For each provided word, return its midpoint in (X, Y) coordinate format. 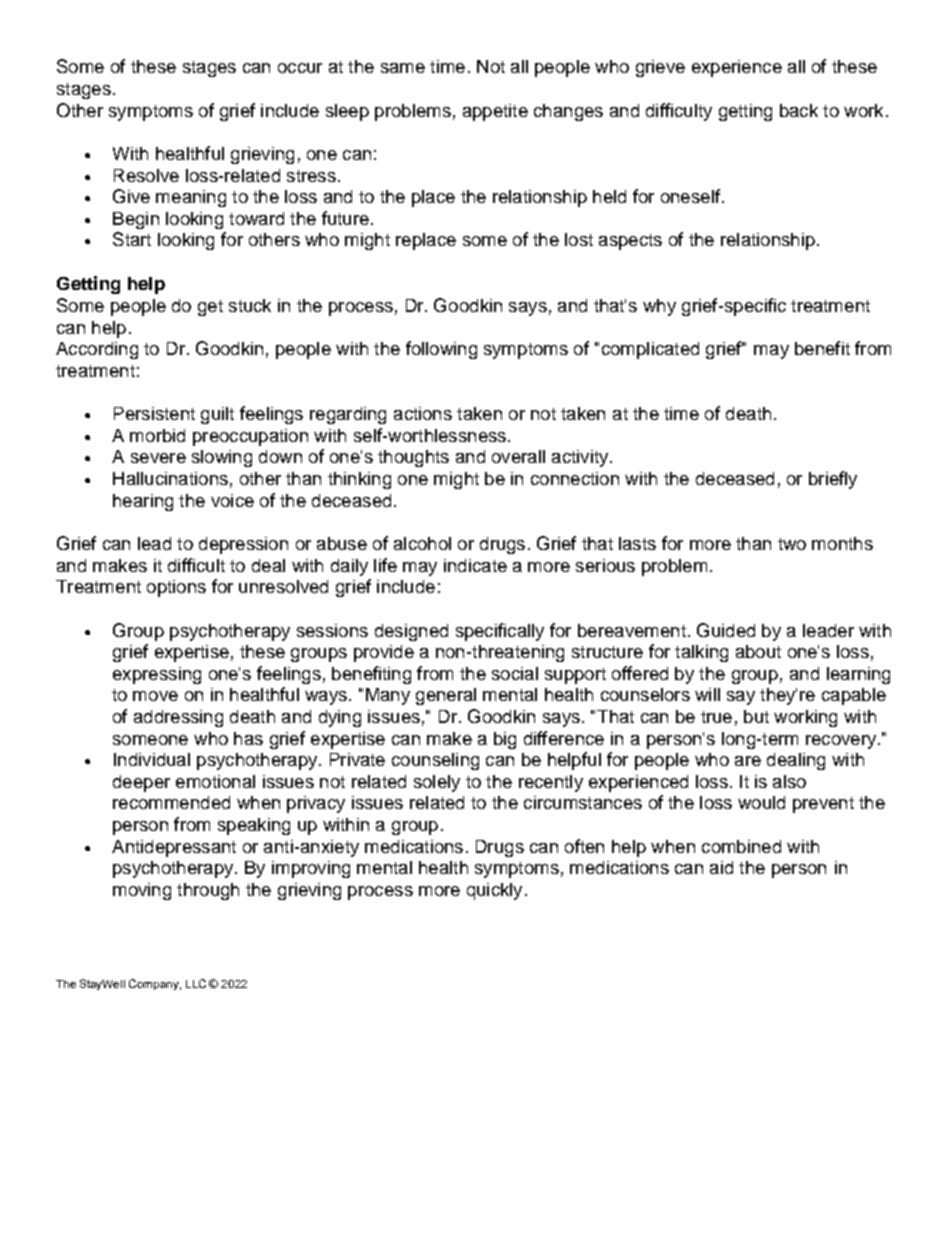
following (441, 350)
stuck (250, 305)
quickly (494, 891)
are (748, 761)
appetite (495, 112)
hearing (143, 502)
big (505, 740)
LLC (196, 983)
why (659, 307)
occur (300, 68)
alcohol (422, 543)
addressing (178, 718)
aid (721, 867)
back (799, 110)
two (792, 544)
